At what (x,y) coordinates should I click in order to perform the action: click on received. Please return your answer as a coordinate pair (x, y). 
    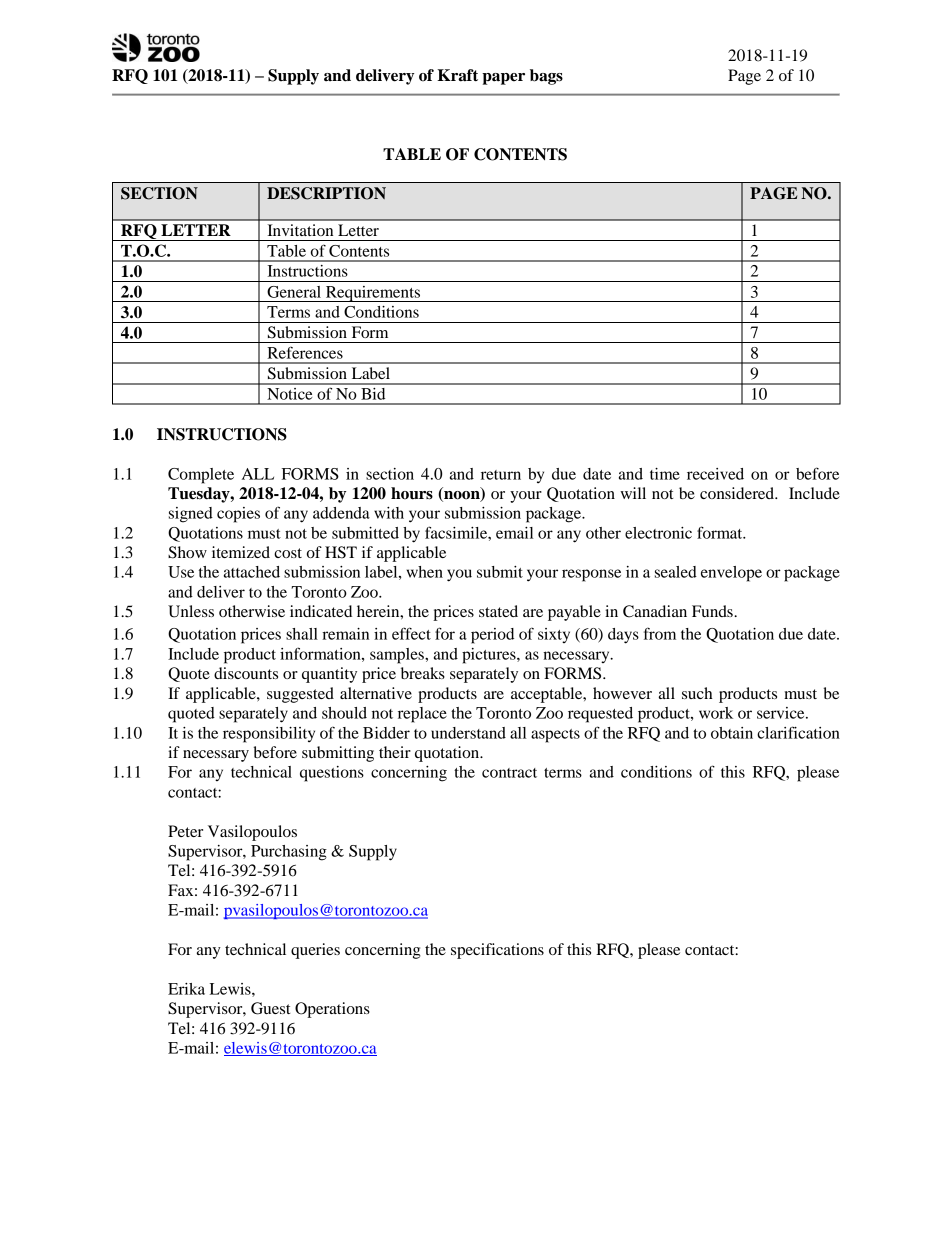
    Looking at the image, I should click on (715, 474).
